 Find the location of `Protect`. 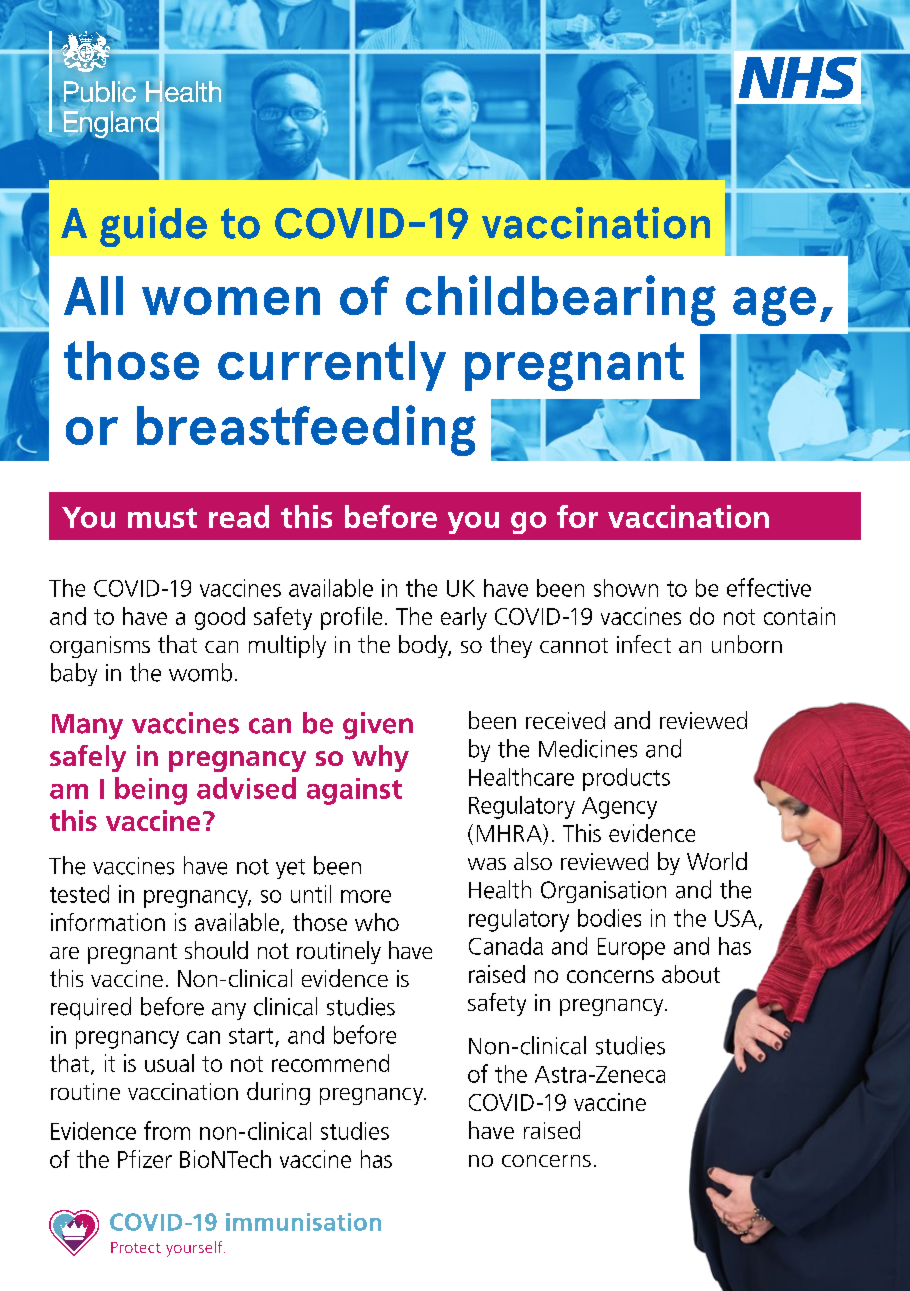

Protect is located at coordinates (136, 1247).
